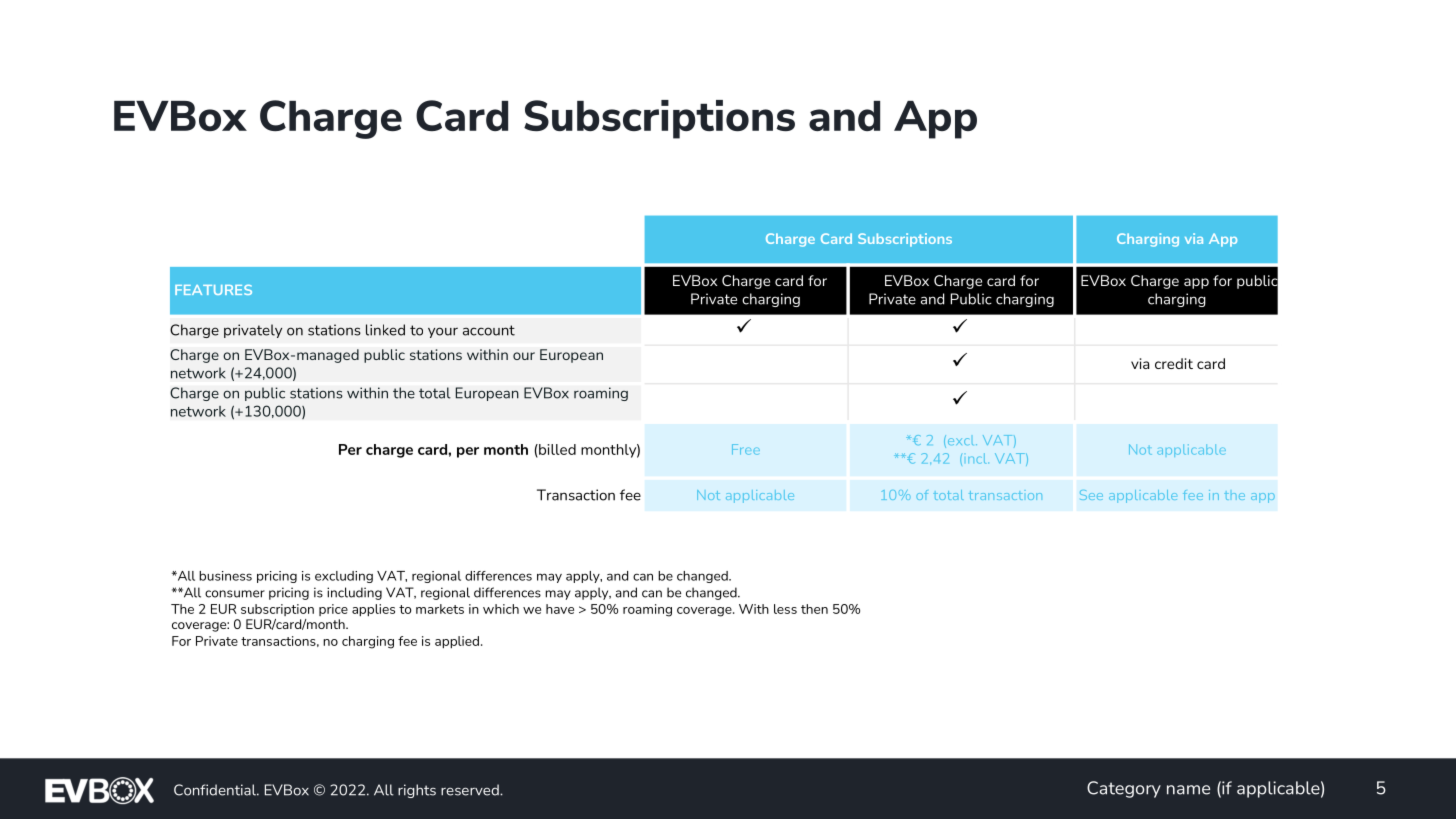  What do you see at coordinates (385, 330) in the page?
I see `linked` at bounding box center [385, 330].
